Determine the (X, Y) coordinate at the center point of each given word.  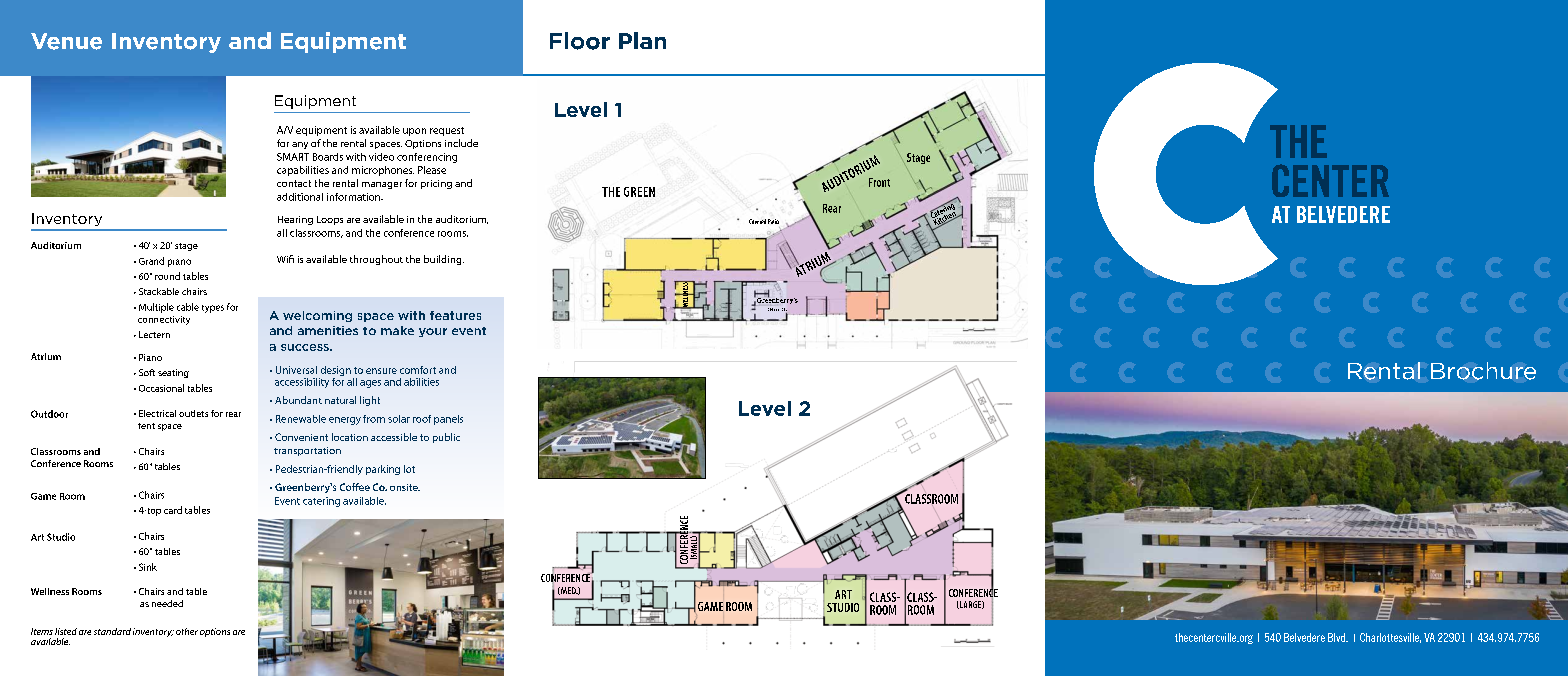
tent (146, 426)
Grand (151, 261)
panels (448, 420)
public (446, 438)
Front (879, 182)
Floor (580, 41)
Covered (757, 221)
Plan (642, 40)
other (187, 631)
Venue (66, 41)
